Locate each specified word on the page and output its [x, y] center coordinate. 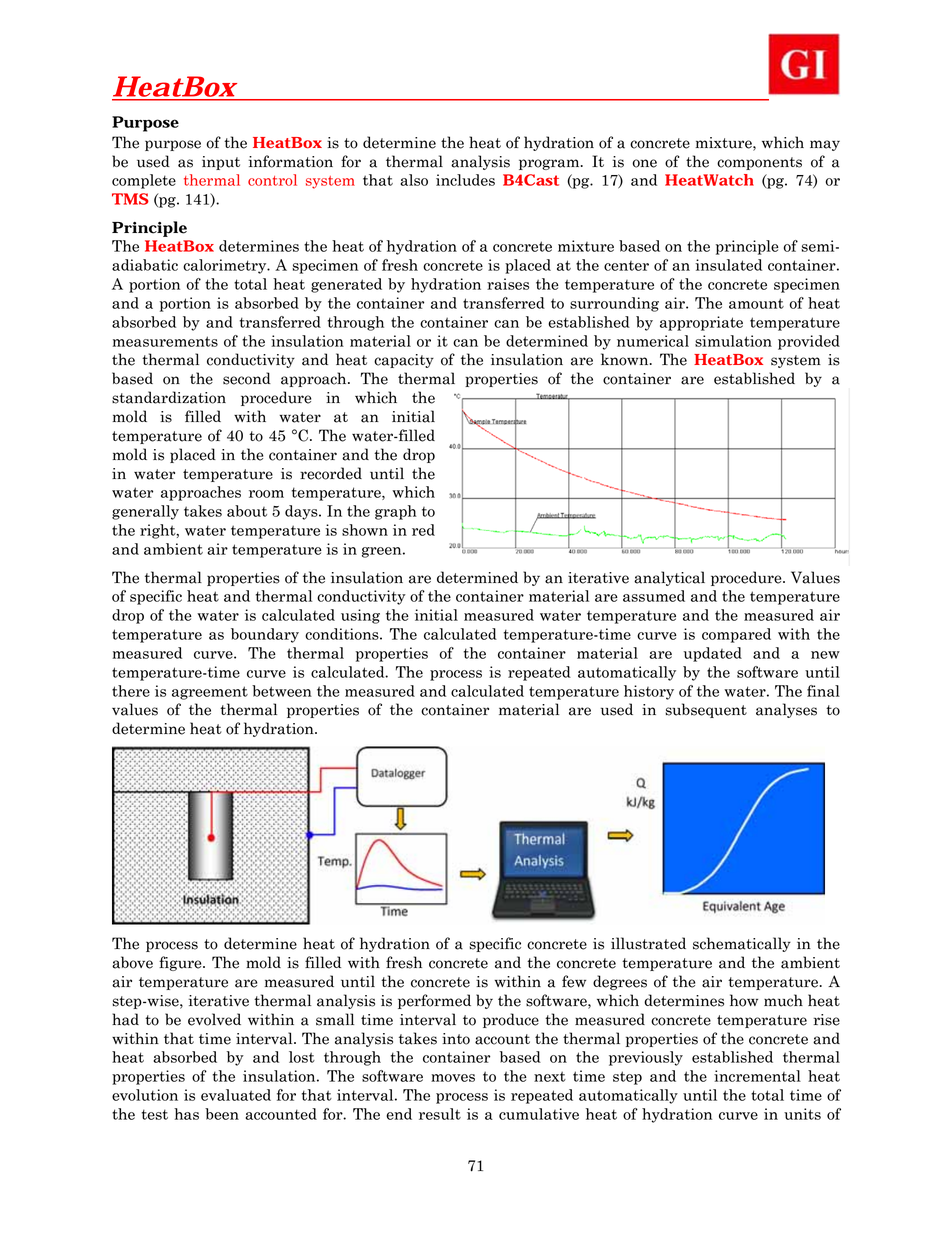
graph [396, 512]
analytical [669, 578]
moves [453, 1078]
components [759, 163]
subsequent [706, 710]
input [221, 163]
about [247, 511]
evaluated [236, 1095]
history [649, 692]
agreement [210, 693]
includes [465, 180]
